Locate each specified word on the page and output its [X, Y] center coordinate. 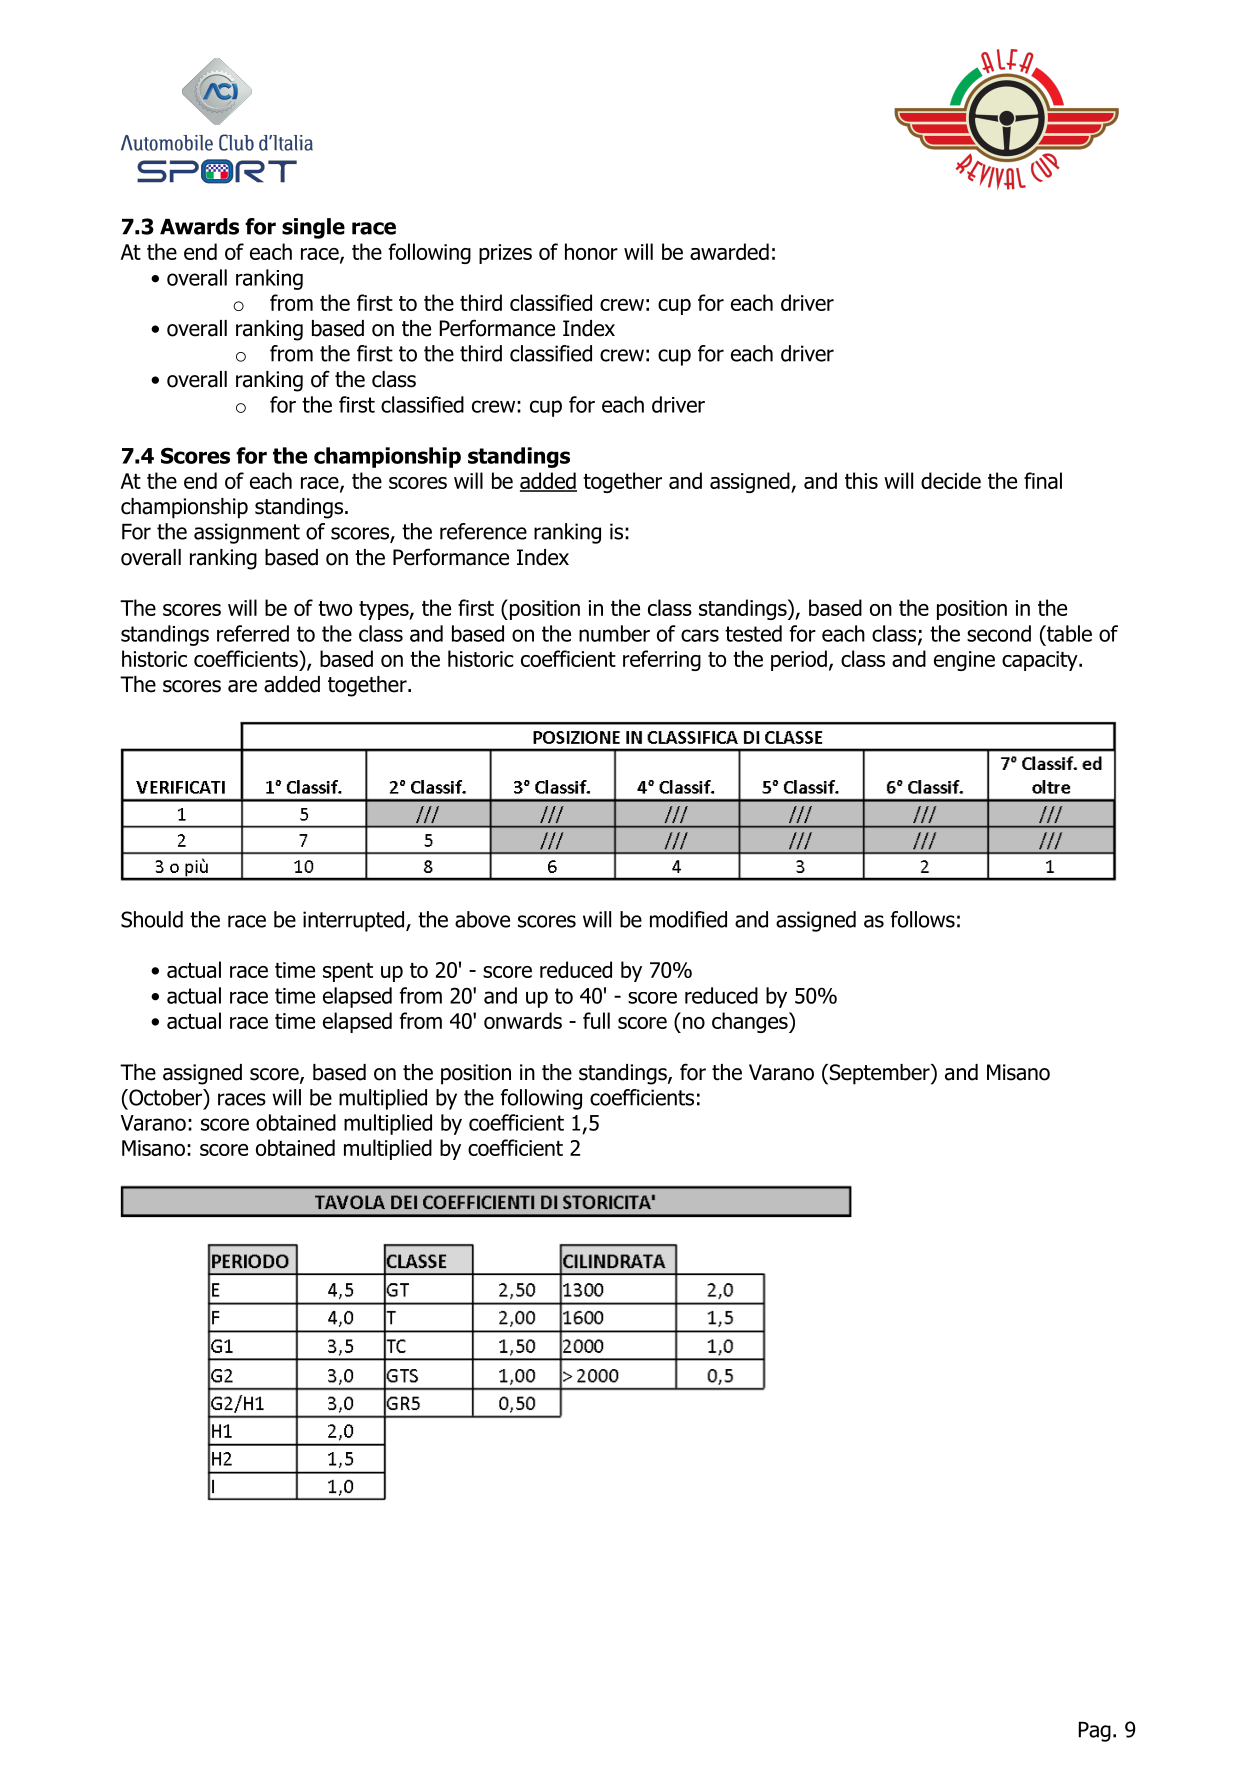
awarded [729, 251]
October [166, 1098]
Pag [1095, 1732]
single [313, 228]
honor [591, 251]
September [879, 1074]
